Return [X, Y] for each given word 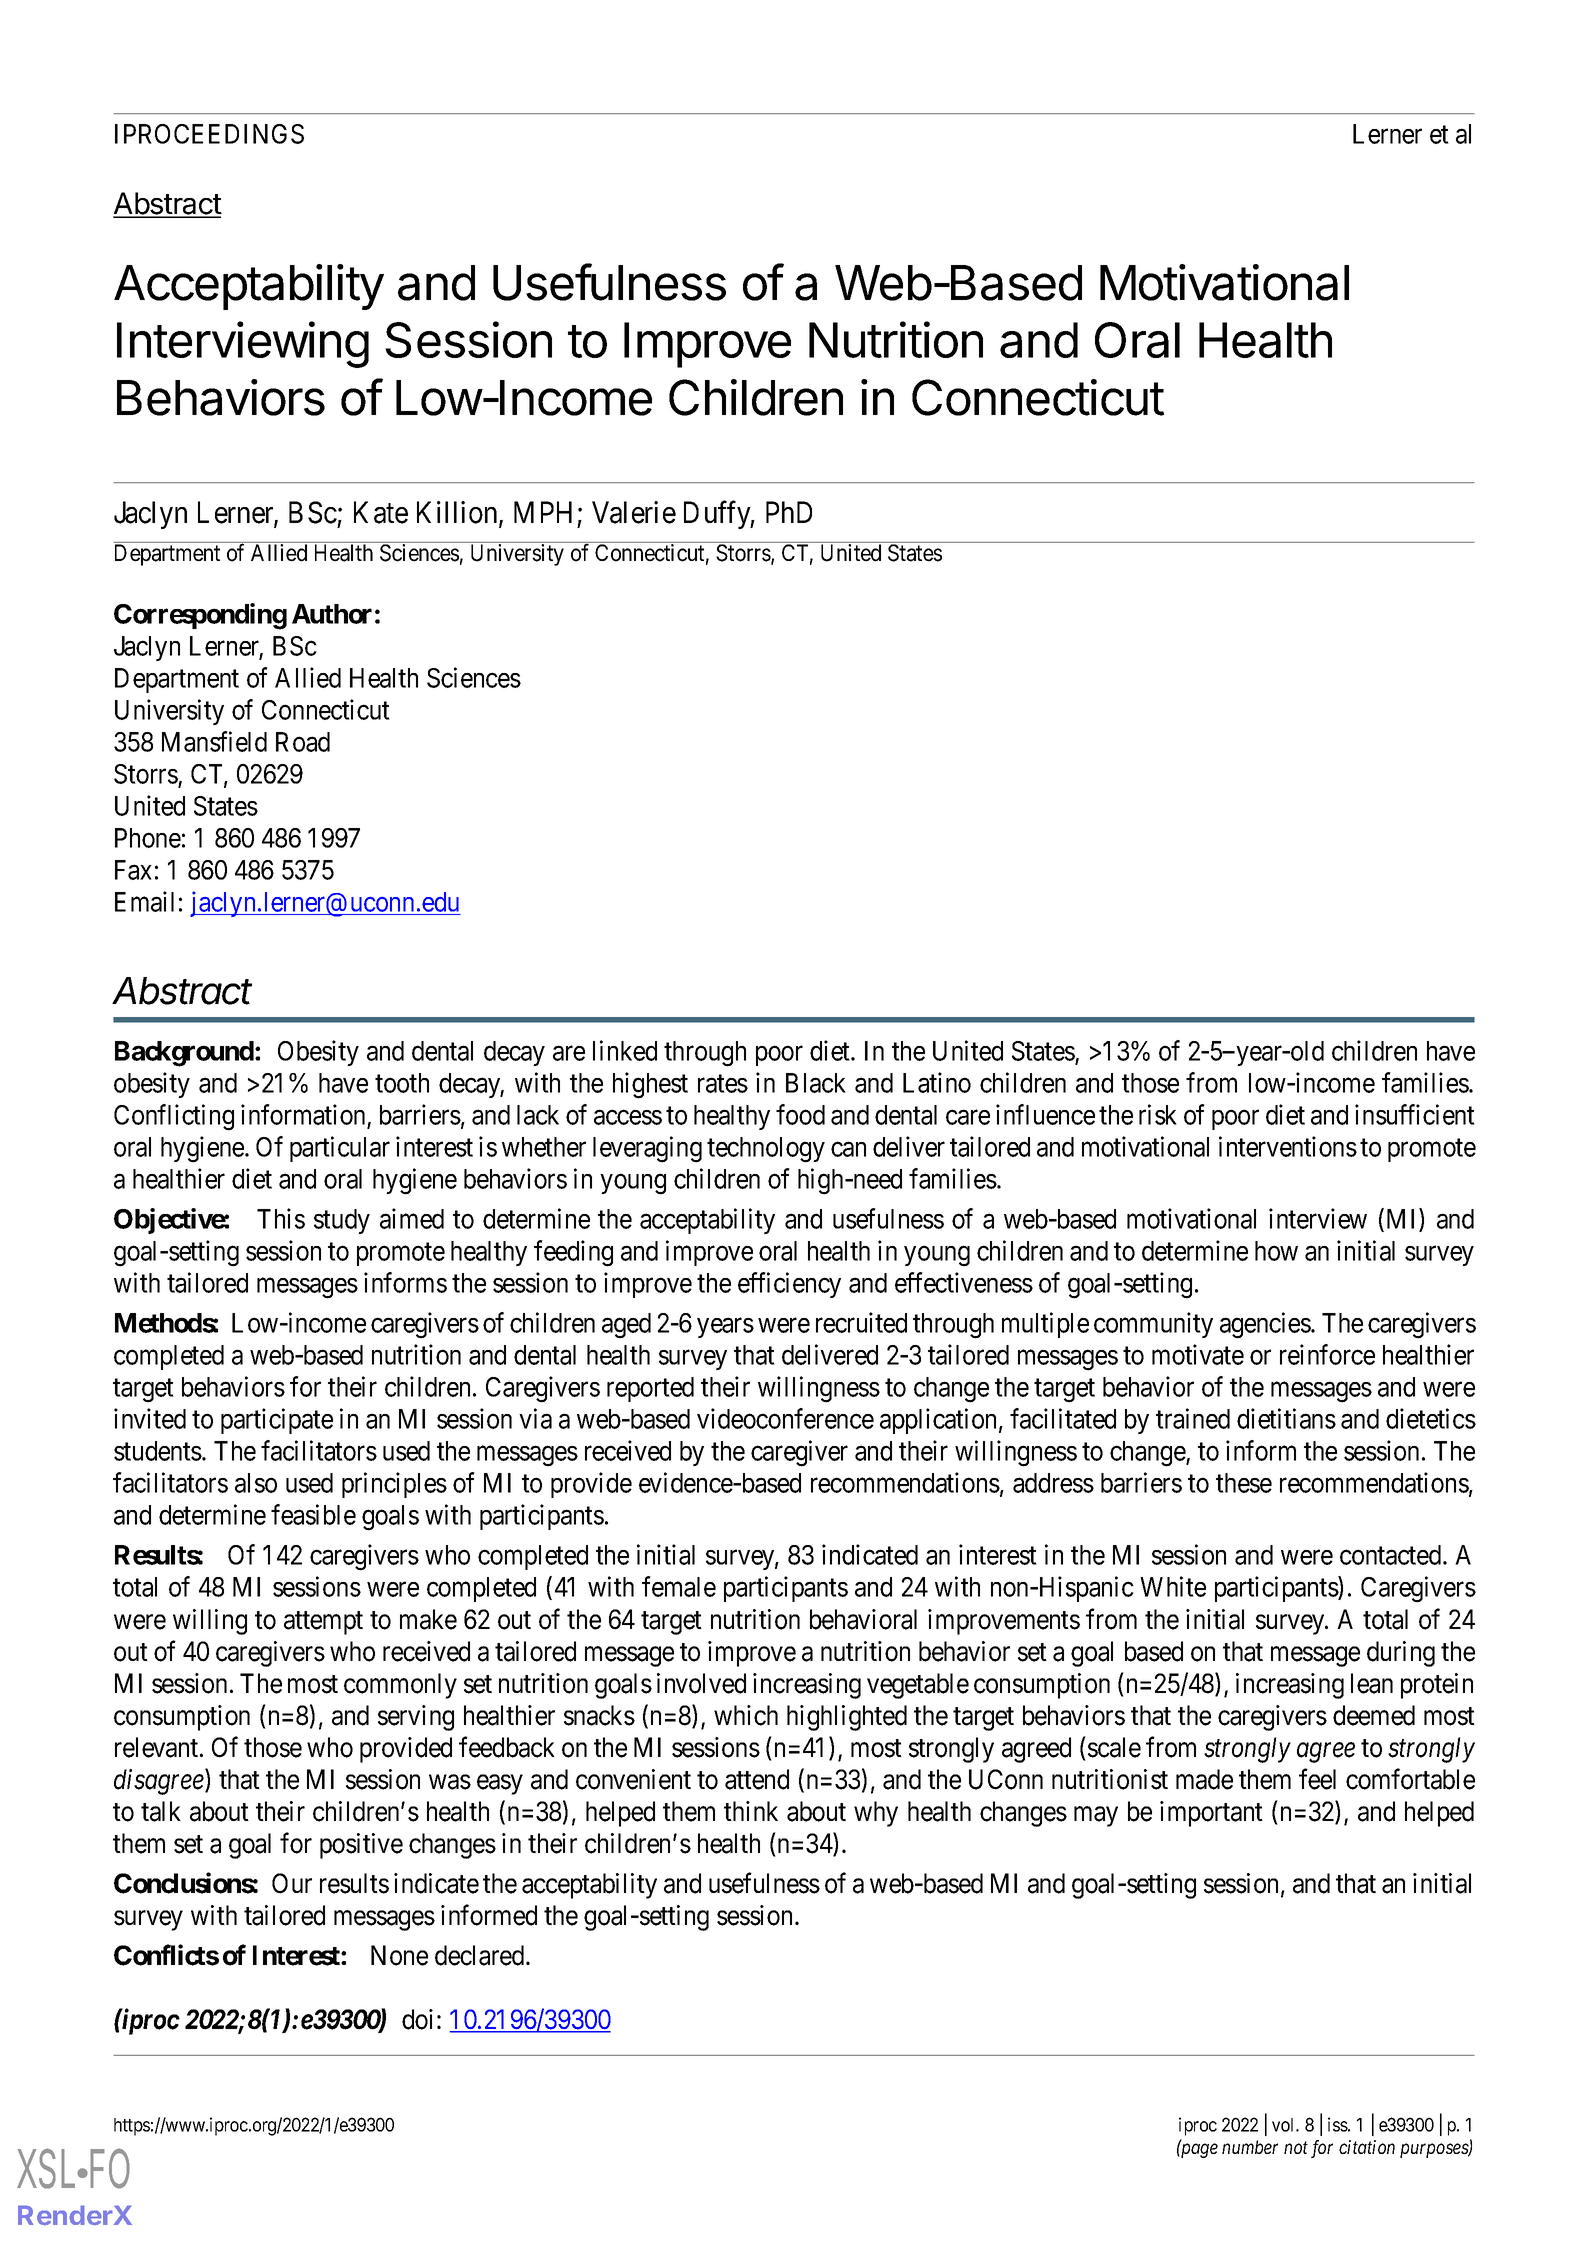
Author [332, 614]
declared [481, 1955]
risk [1158, 1114]
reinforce [1327, 1354]
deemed [1374, 1715]
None [399, 1955]
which [746, 1715]
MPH [543, 512]
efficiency [789, 1285]
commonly [400, 1686]
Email [144, 901]
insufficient [1415, 1114]
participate [277, 1421]
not [1296, 2147]
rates [723, 1084]
